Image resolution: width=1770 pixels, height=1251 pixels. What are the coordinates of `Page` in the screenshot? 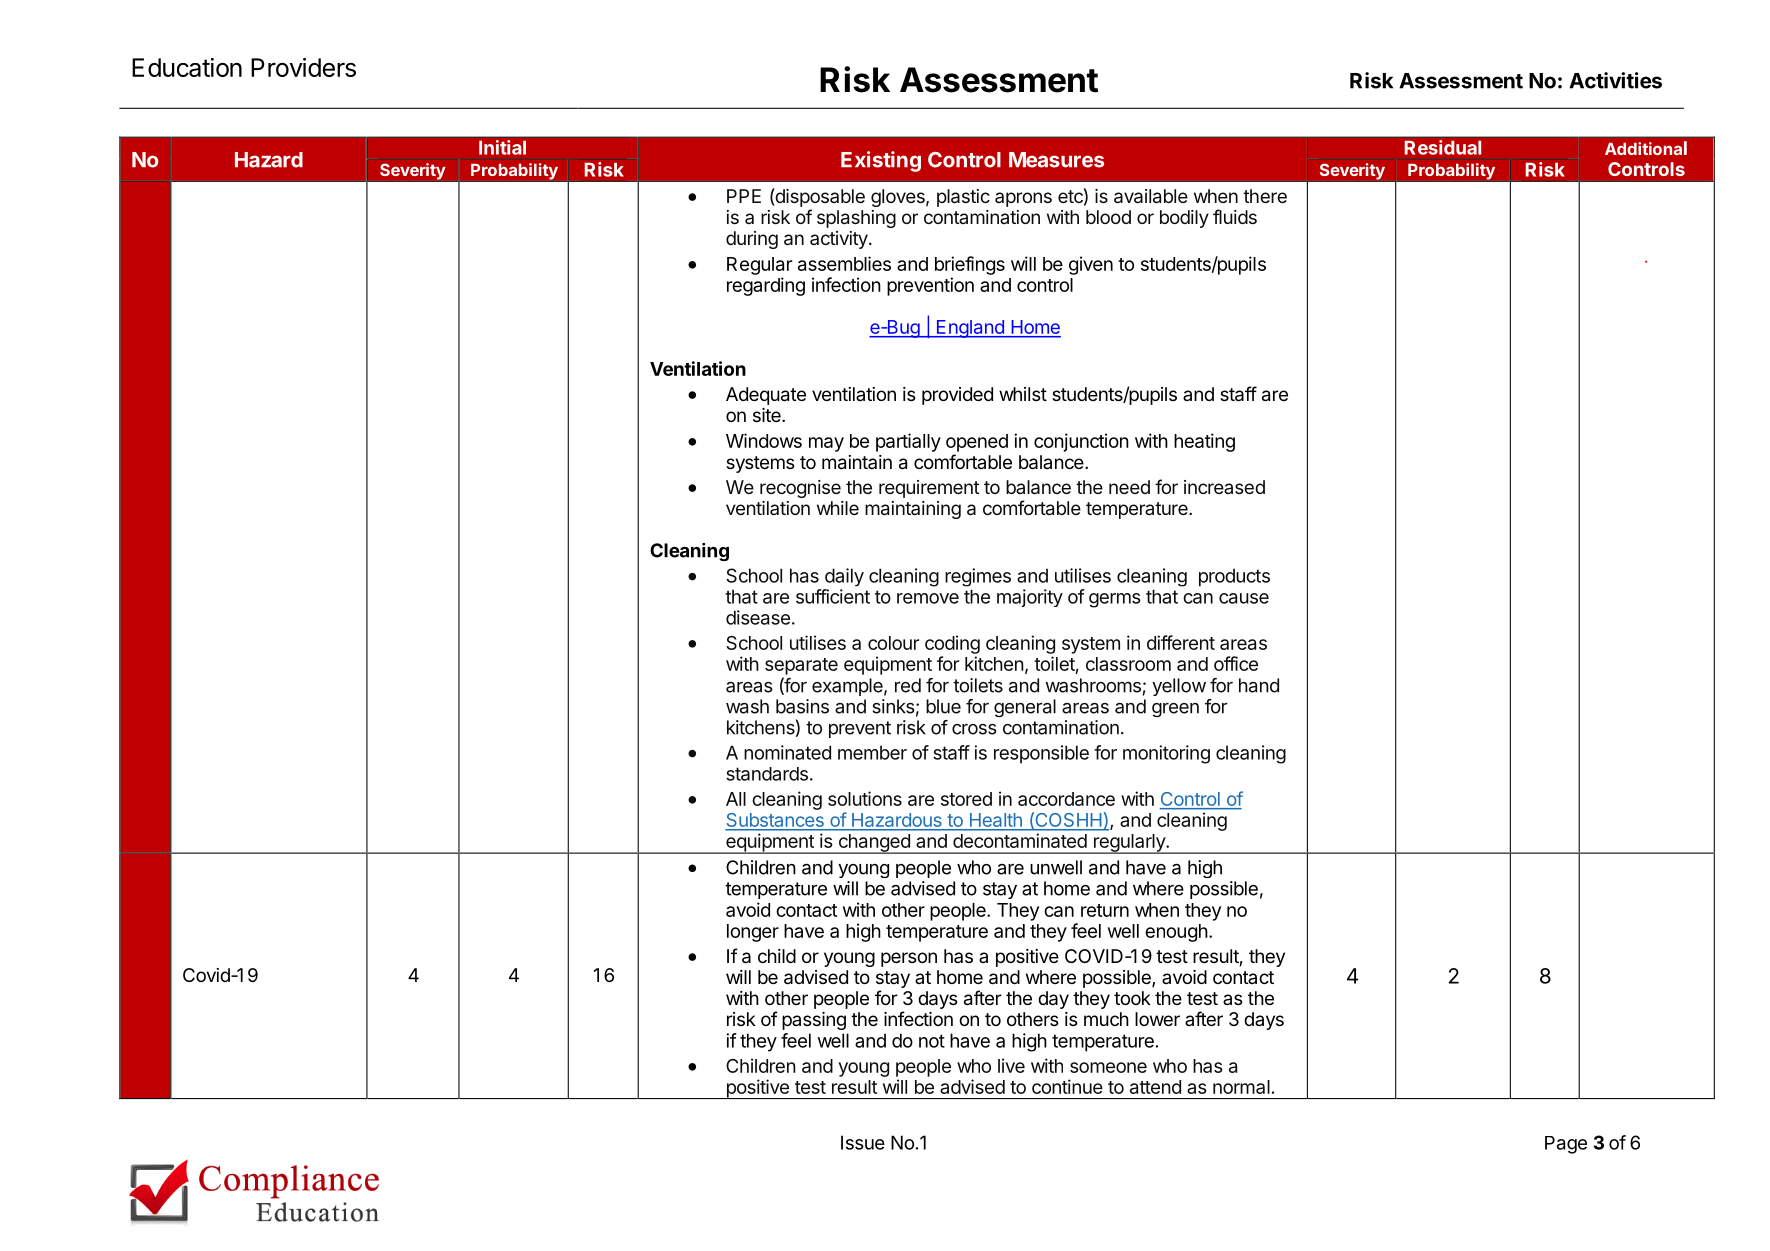 It's located at (1566, 1145).
